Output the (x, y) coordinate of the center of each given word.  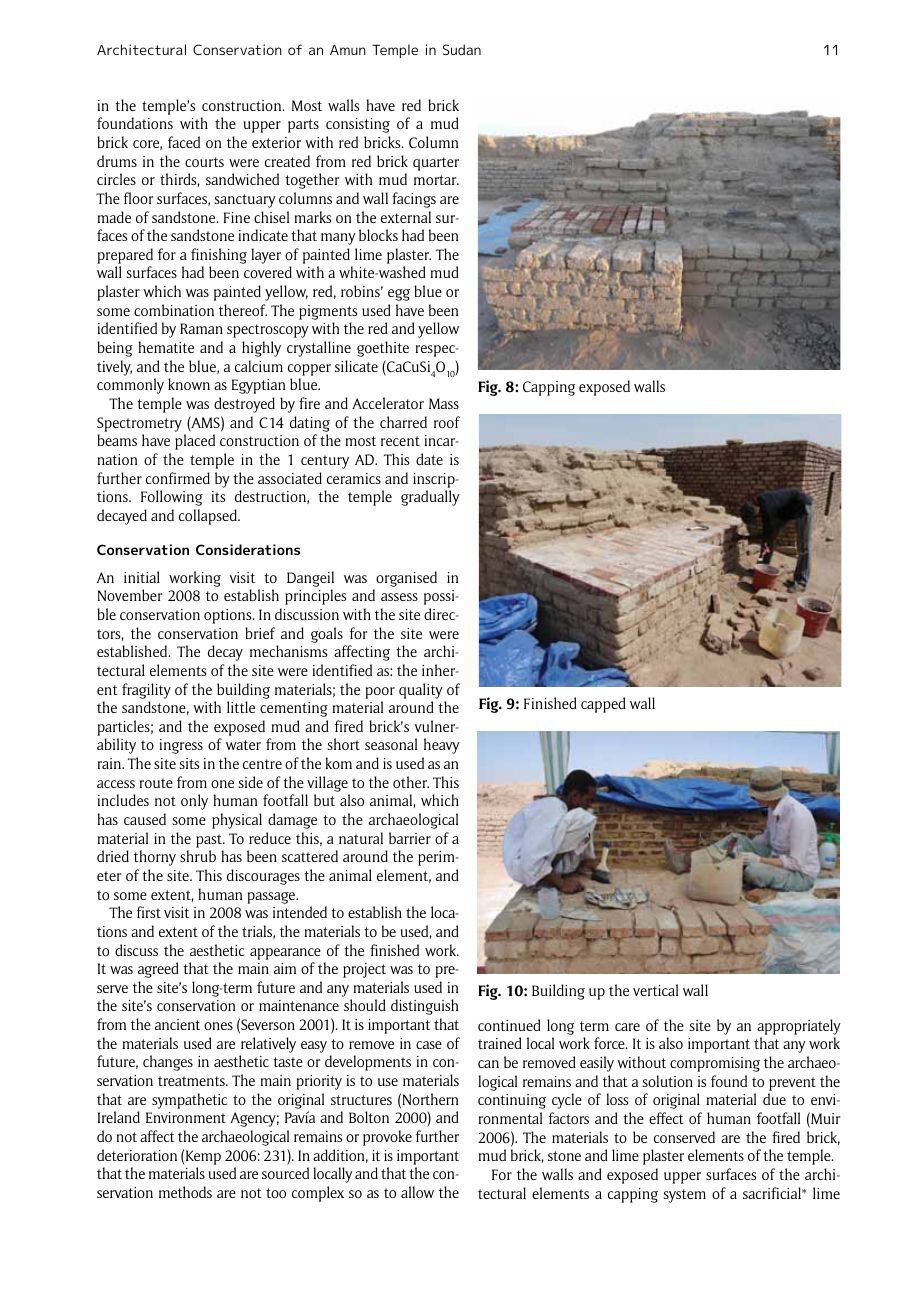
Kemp (203, 1157)
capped (603, 705)
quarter (436, 164)
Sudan (462, 49)
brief (260, 633)
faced (184, 142)
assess (399, 597)
